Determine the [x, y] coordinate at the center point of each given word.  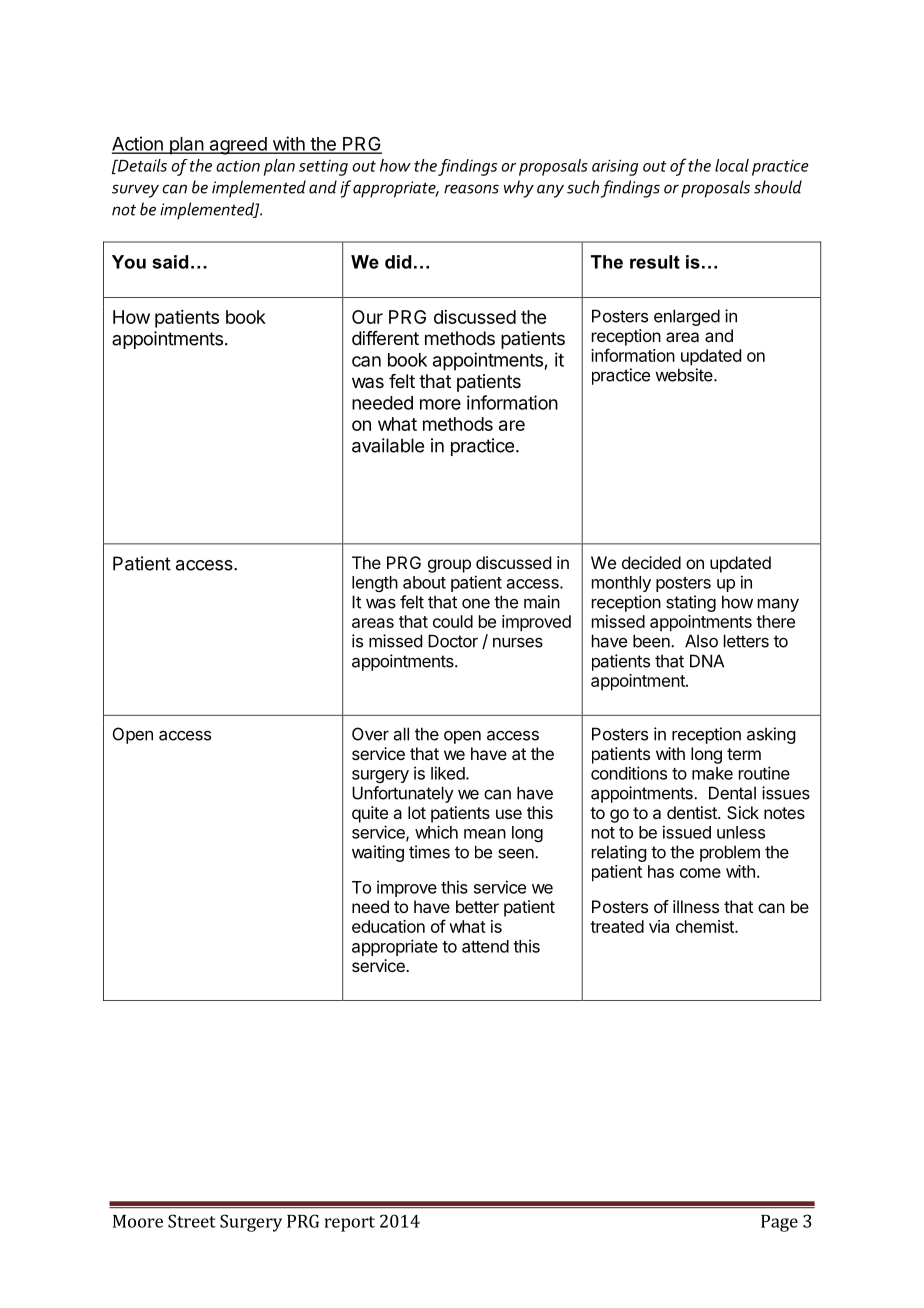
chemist [706, 926]
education [388, 926]
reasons [471, 189]
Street [192, 1221]
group [449, 566]
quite [370, 814]
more [440, 404]
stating [691, 603]
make [712, 773]
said [170, 262]
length [375, 584]
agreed [238, 146]
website [685, 375]
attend [485, 946]
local [732, 165]
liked [449, 773]
